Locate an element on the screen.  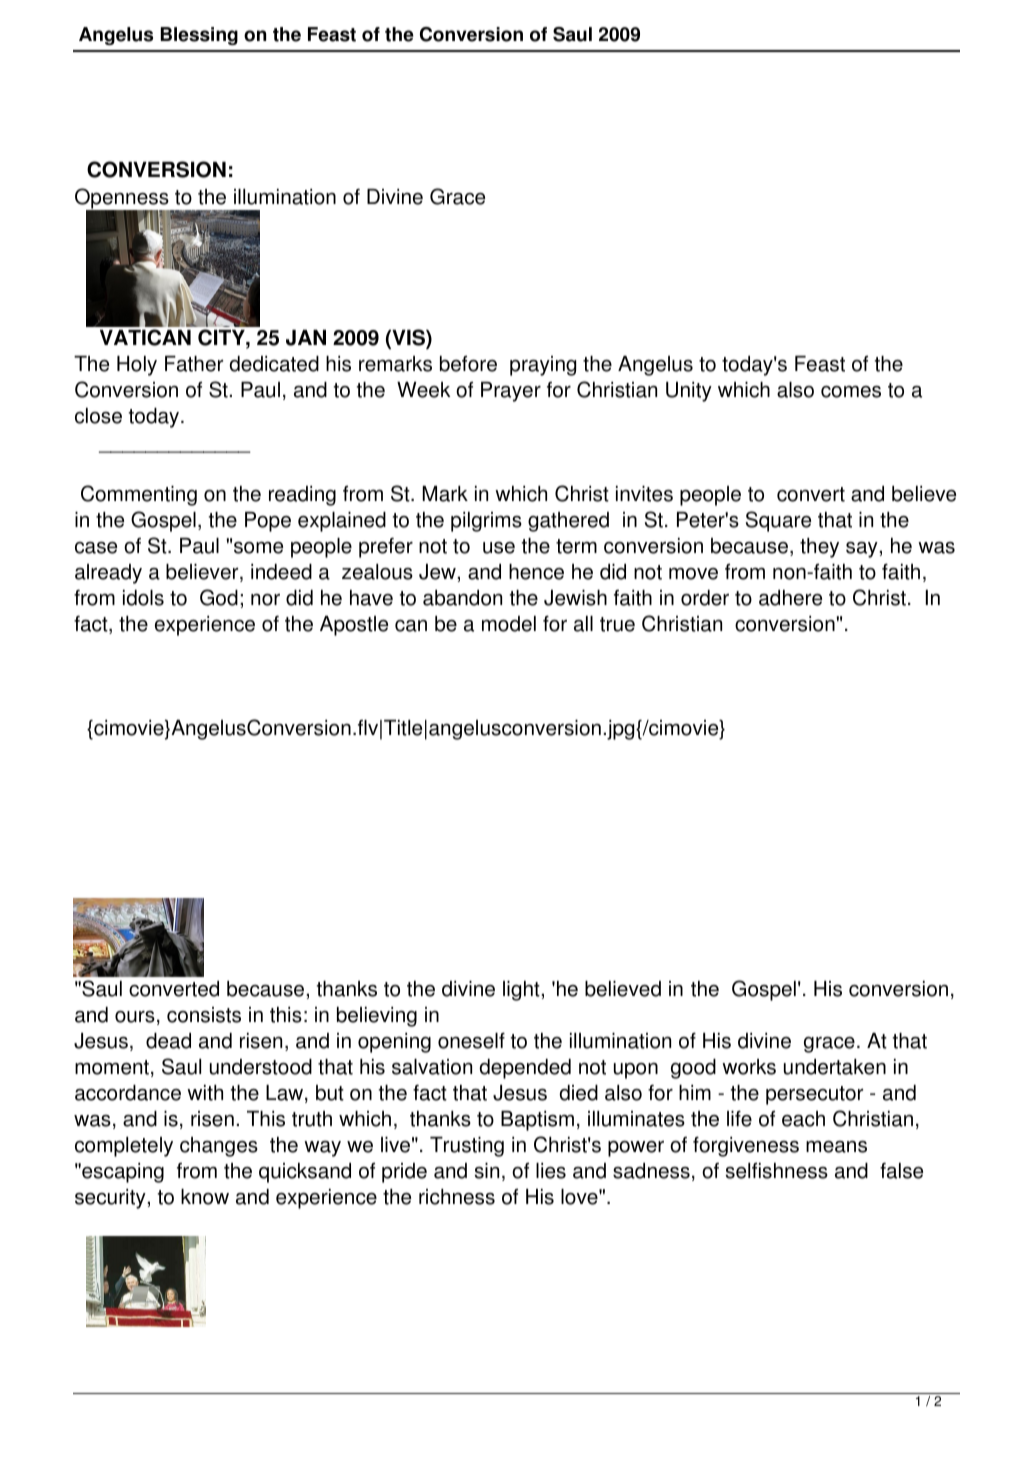
Blessing is located at coordinates (199, 36).
